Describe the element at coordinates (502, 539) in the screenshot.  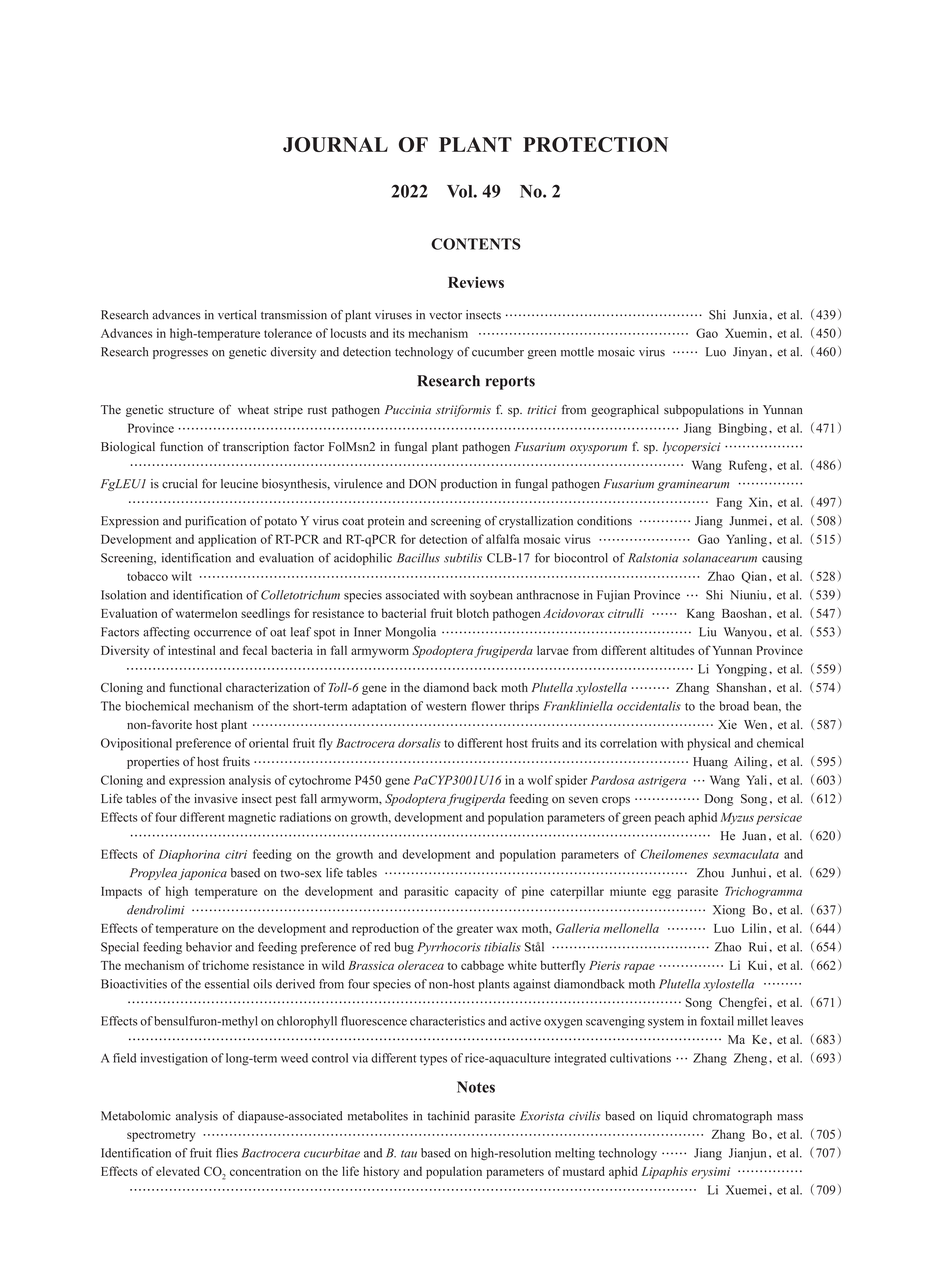
I see `alfalfa` at that location.
